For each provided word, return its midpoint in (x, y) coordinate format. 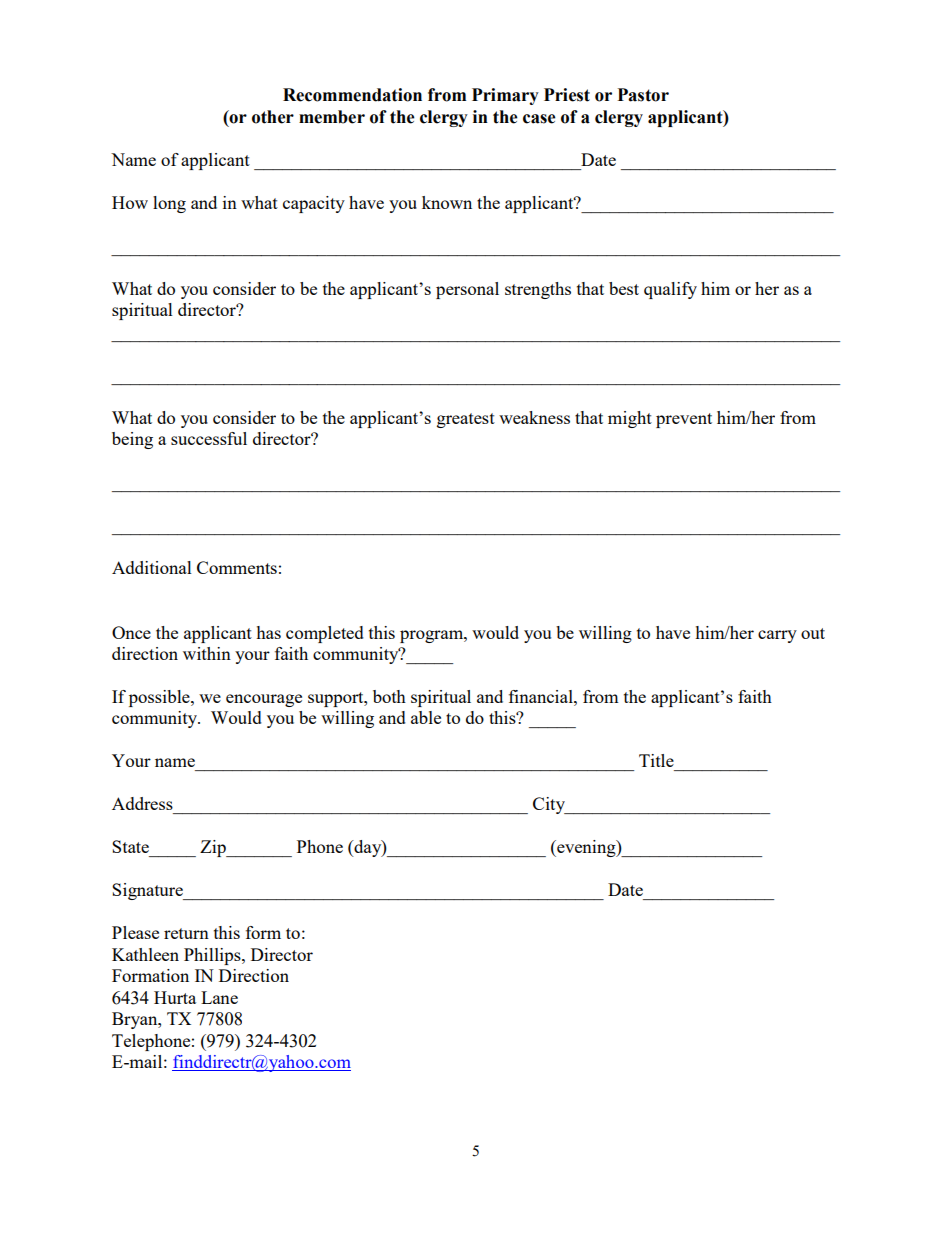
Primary (505, 96)
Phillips (213, 956)
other (273, 117)
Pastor (643, 95)
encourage (264, 700)
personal (467, 290)
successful (209, 438)
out (813, 633)
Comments (237, 567)
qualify (670, 290)
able (426, 717)
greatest (466, 420)
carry (777, 636)
